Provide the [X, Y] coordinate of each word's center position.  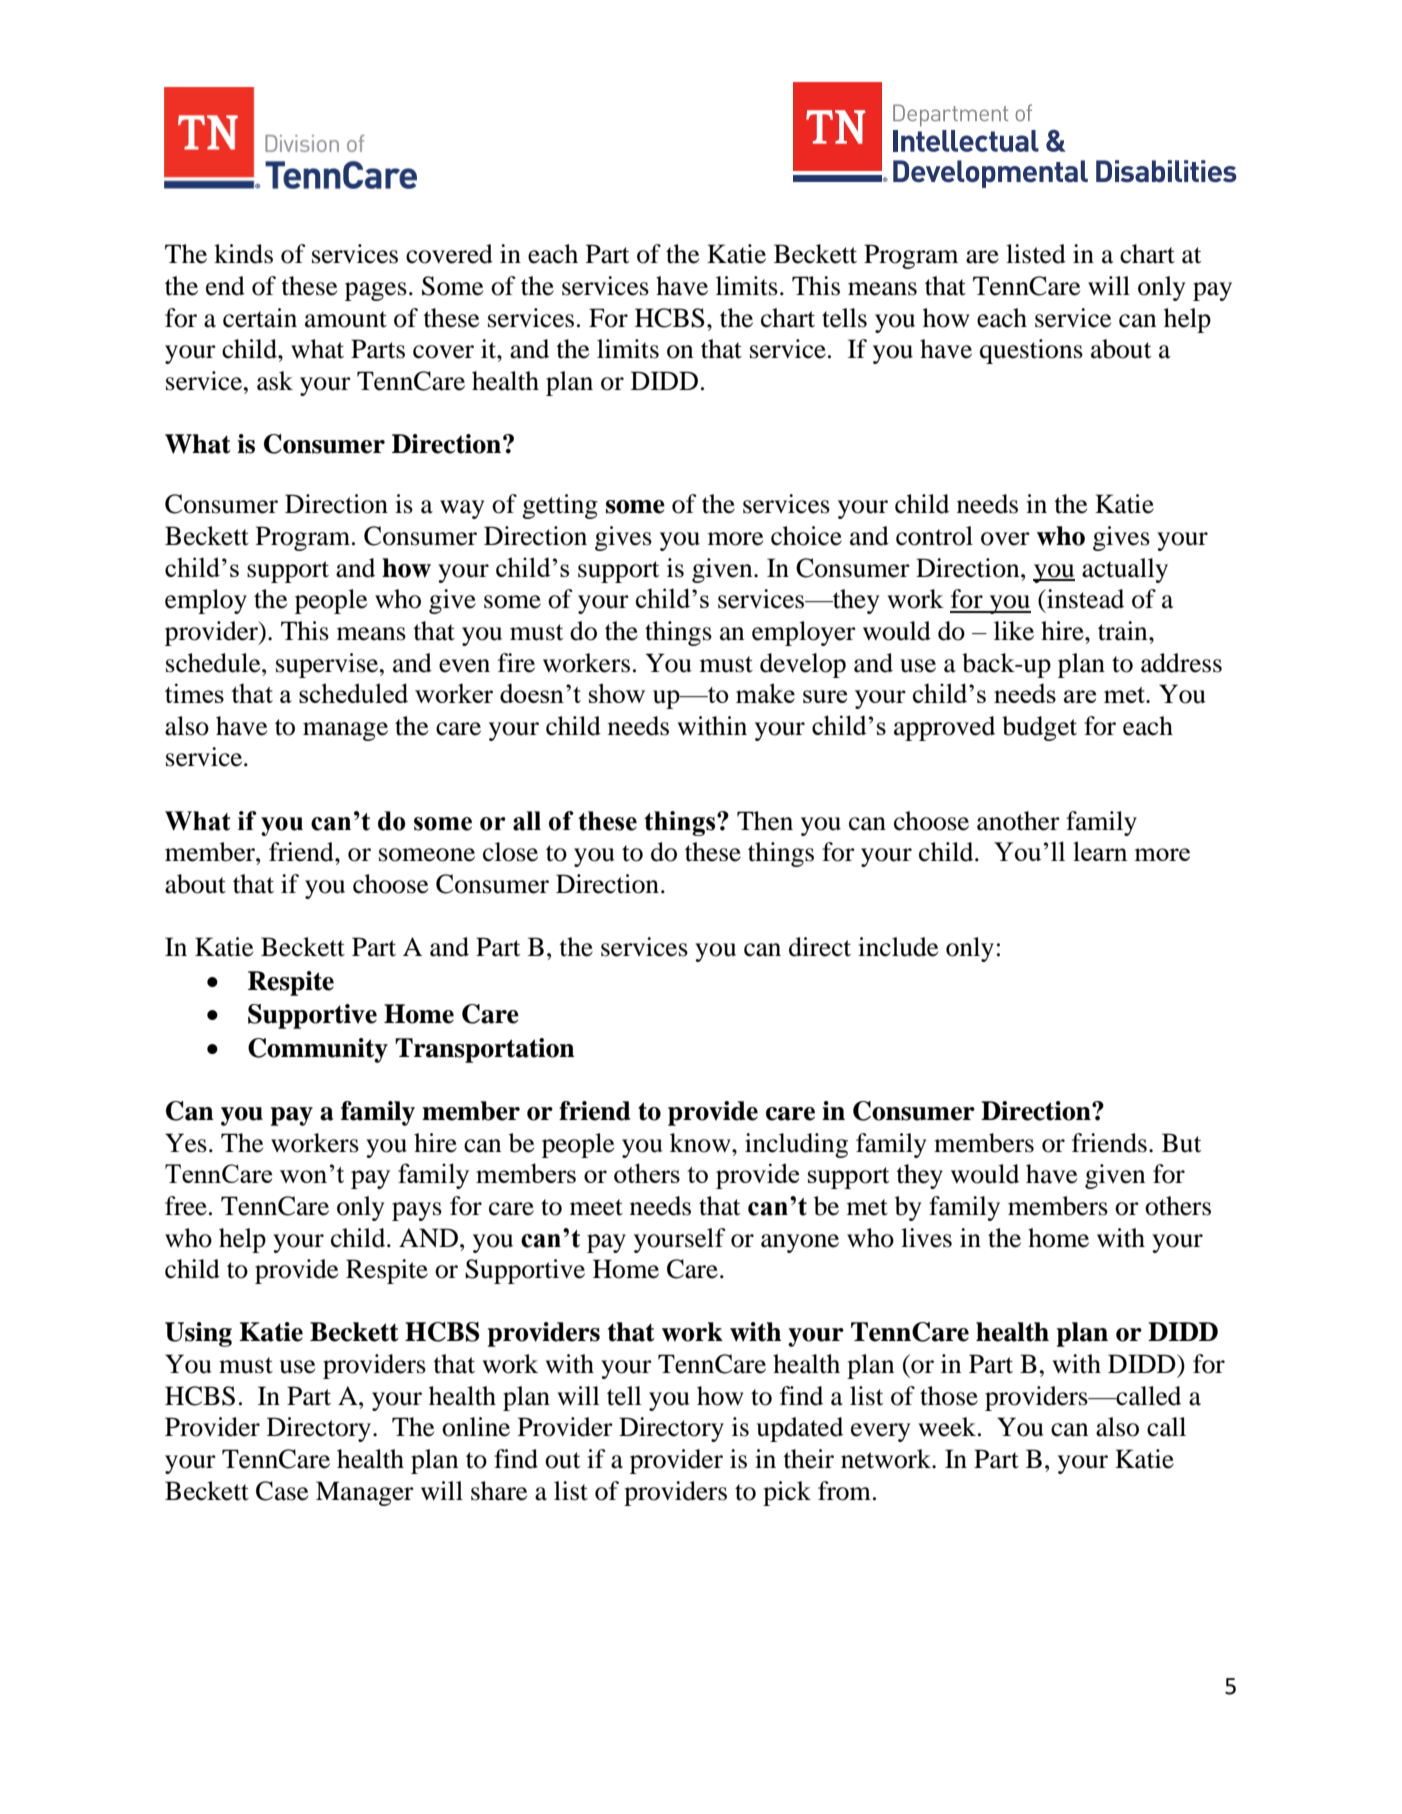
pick [787, 1493]
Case [282, 1491]
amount [346, 319]
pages [376, 291]
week [949, 1427]
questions [1031, 351]
